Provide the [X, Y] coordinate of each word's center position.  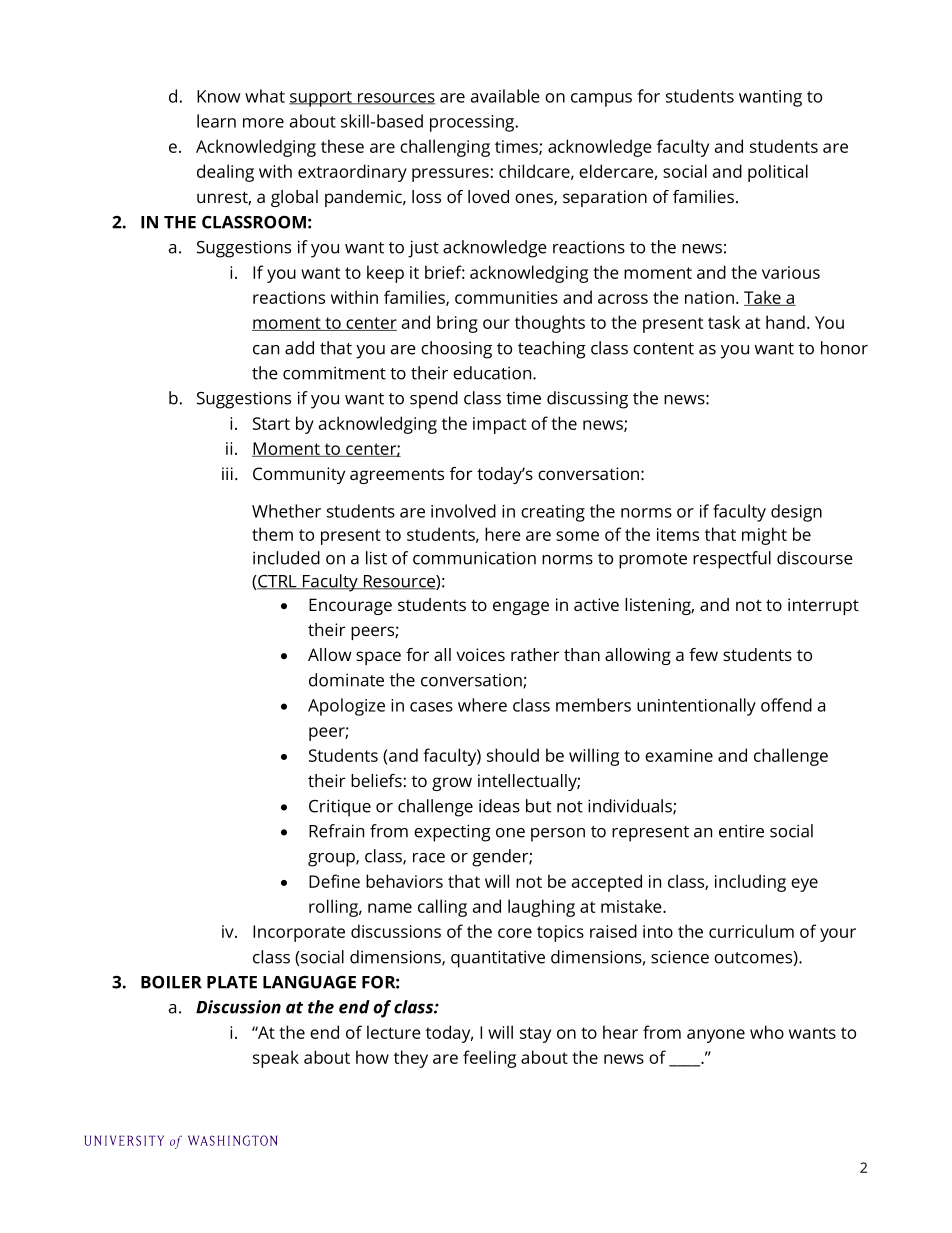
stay [535, 1035]
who [767, 1032]
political [778, 173]
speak [276, 1059]
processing [473, 123]
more [263, 123]
